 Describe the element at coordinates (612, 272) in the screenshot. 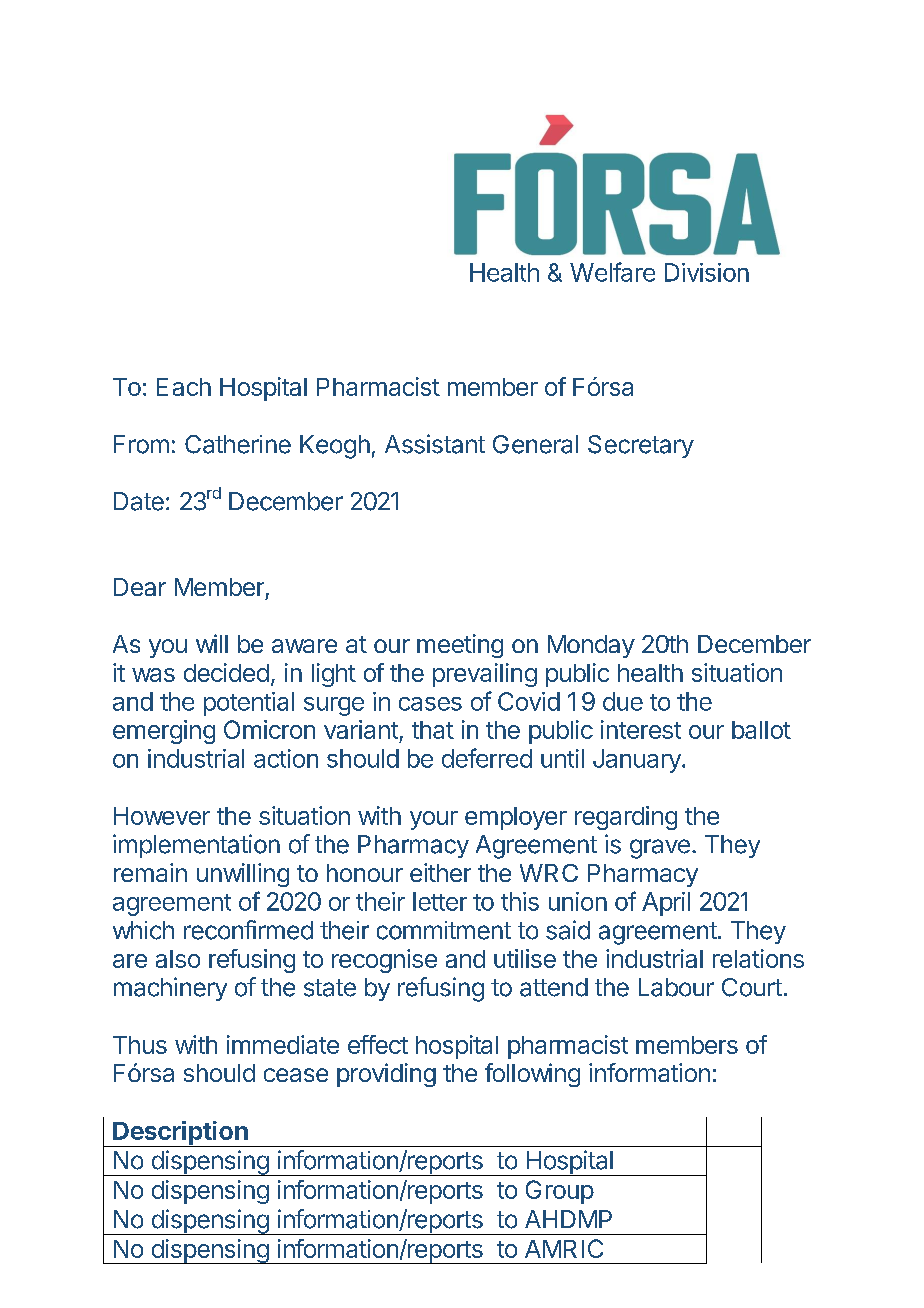

I see `Welfare` at that location.
